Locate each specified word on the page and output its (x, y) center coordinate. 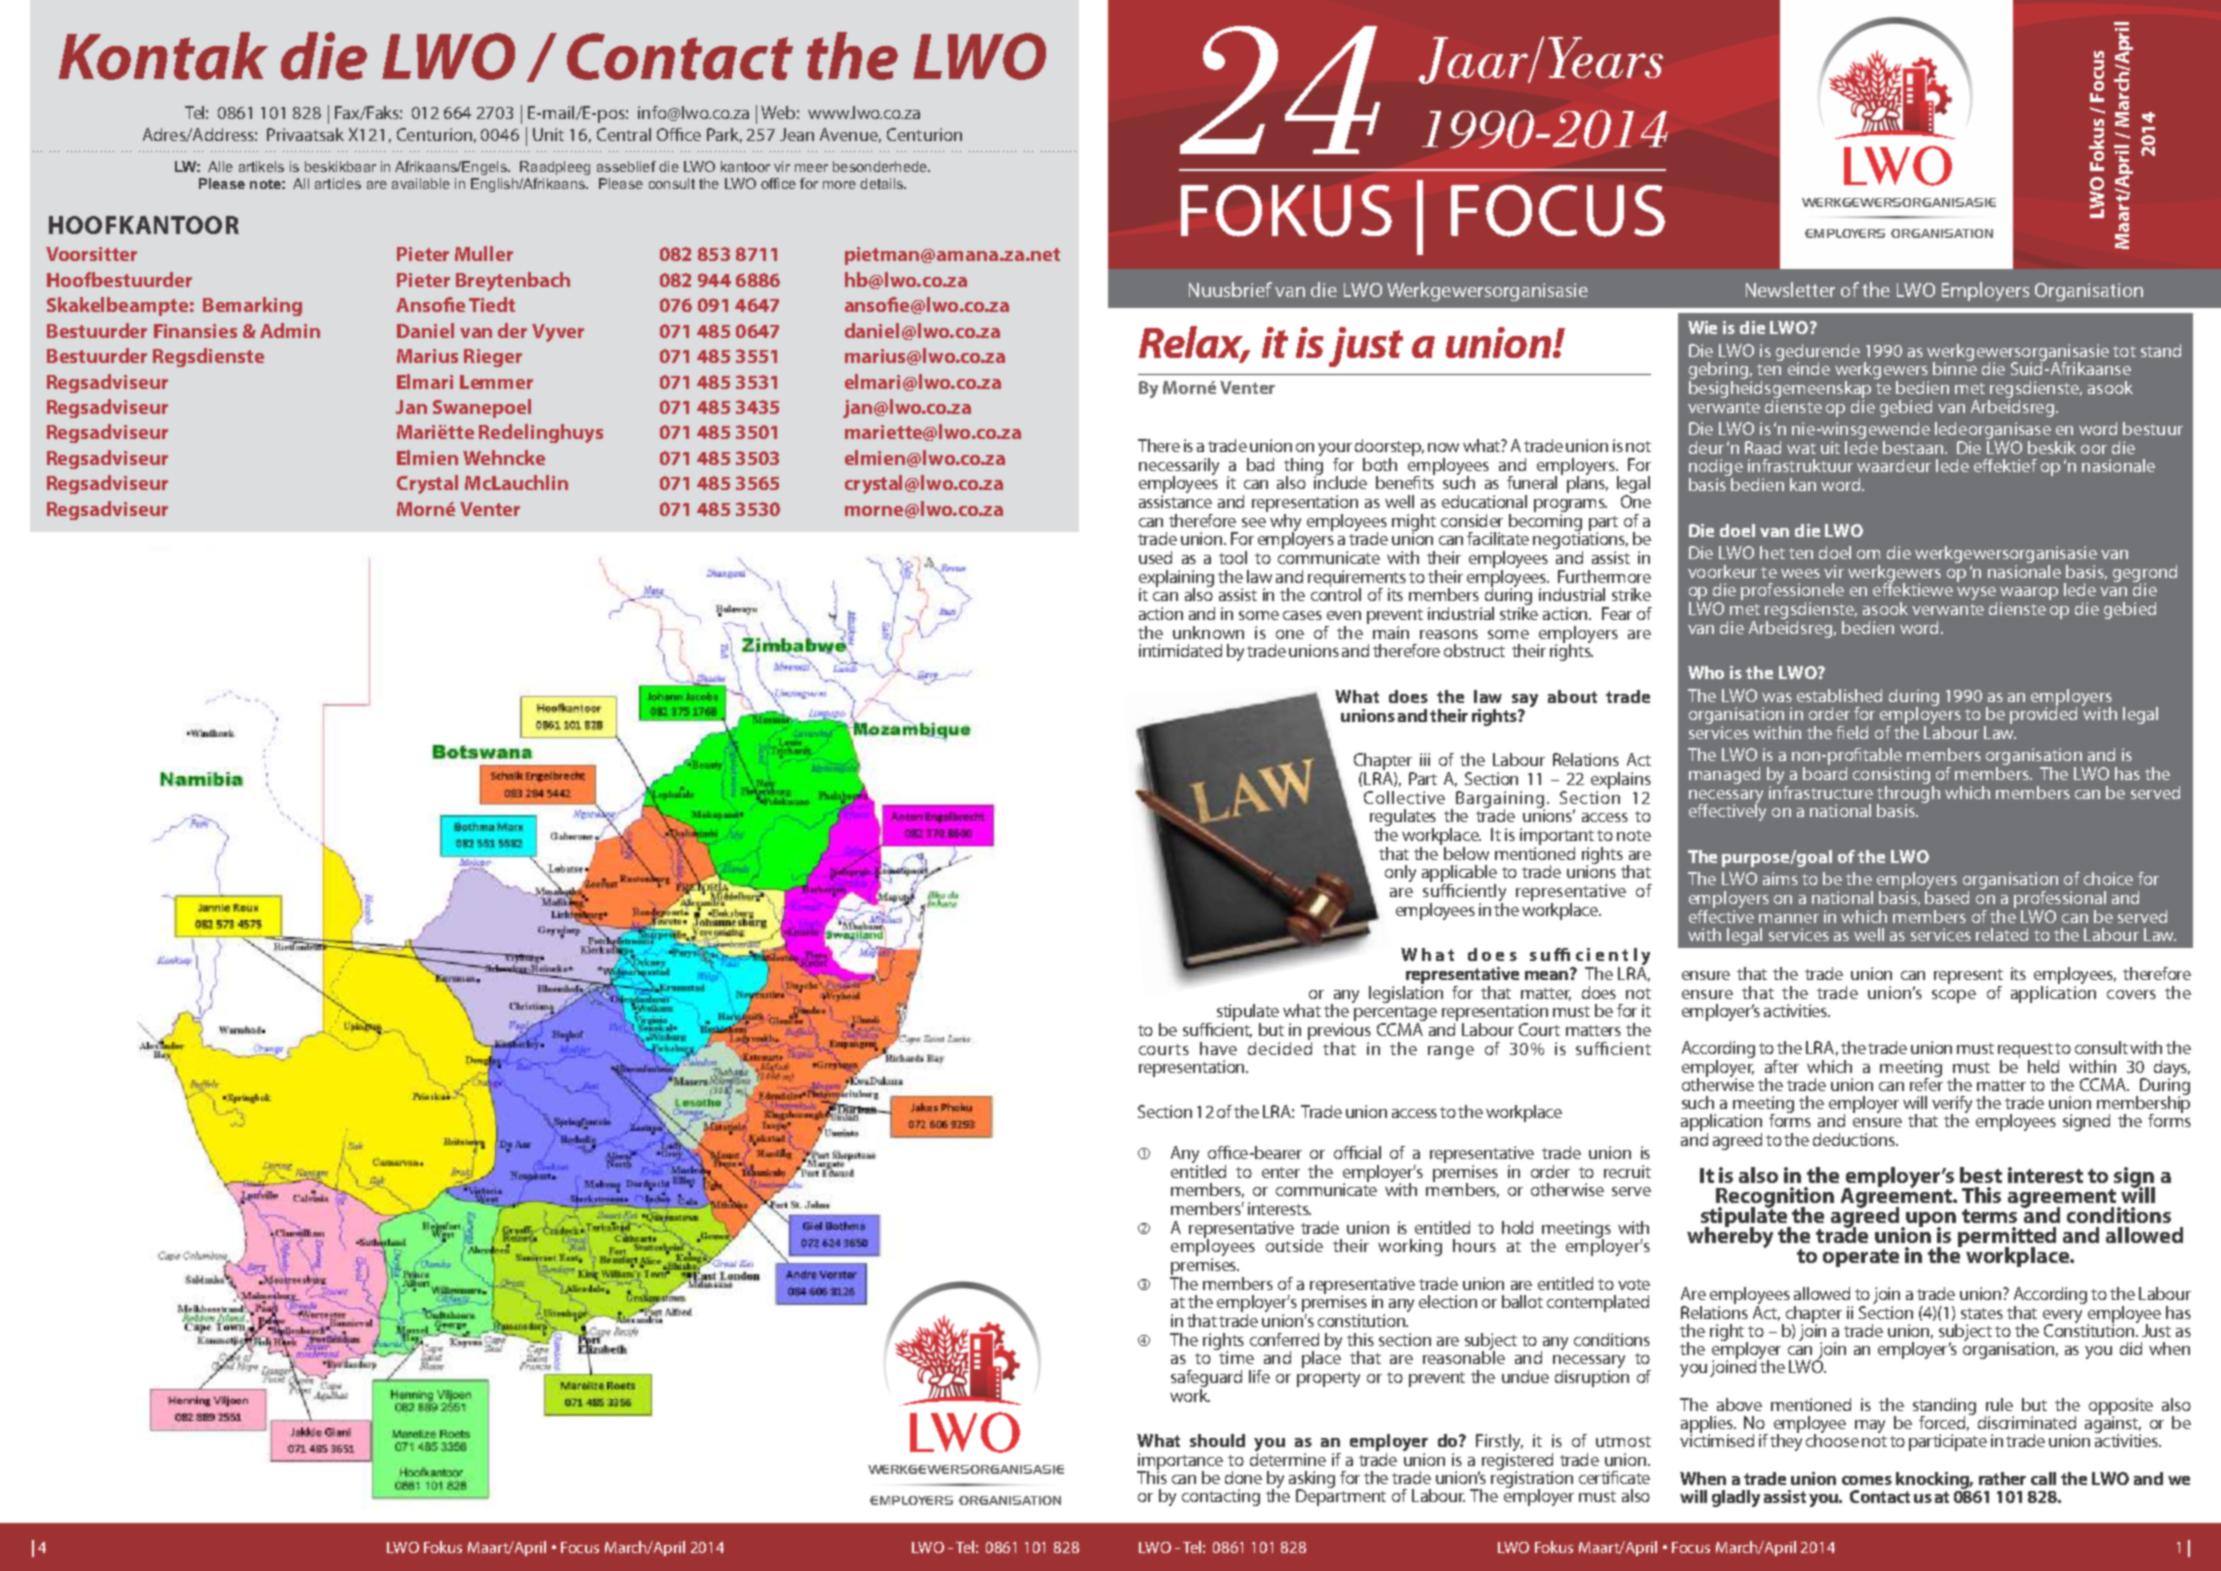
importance (1180, 1462)
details (882, 183)
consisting (1891, 775)
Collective (1404, 797)
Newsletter (1790, 289)
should (1217, 1440)
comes (1867, 1480)
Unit (548, 134)
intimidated (1180, 650)
